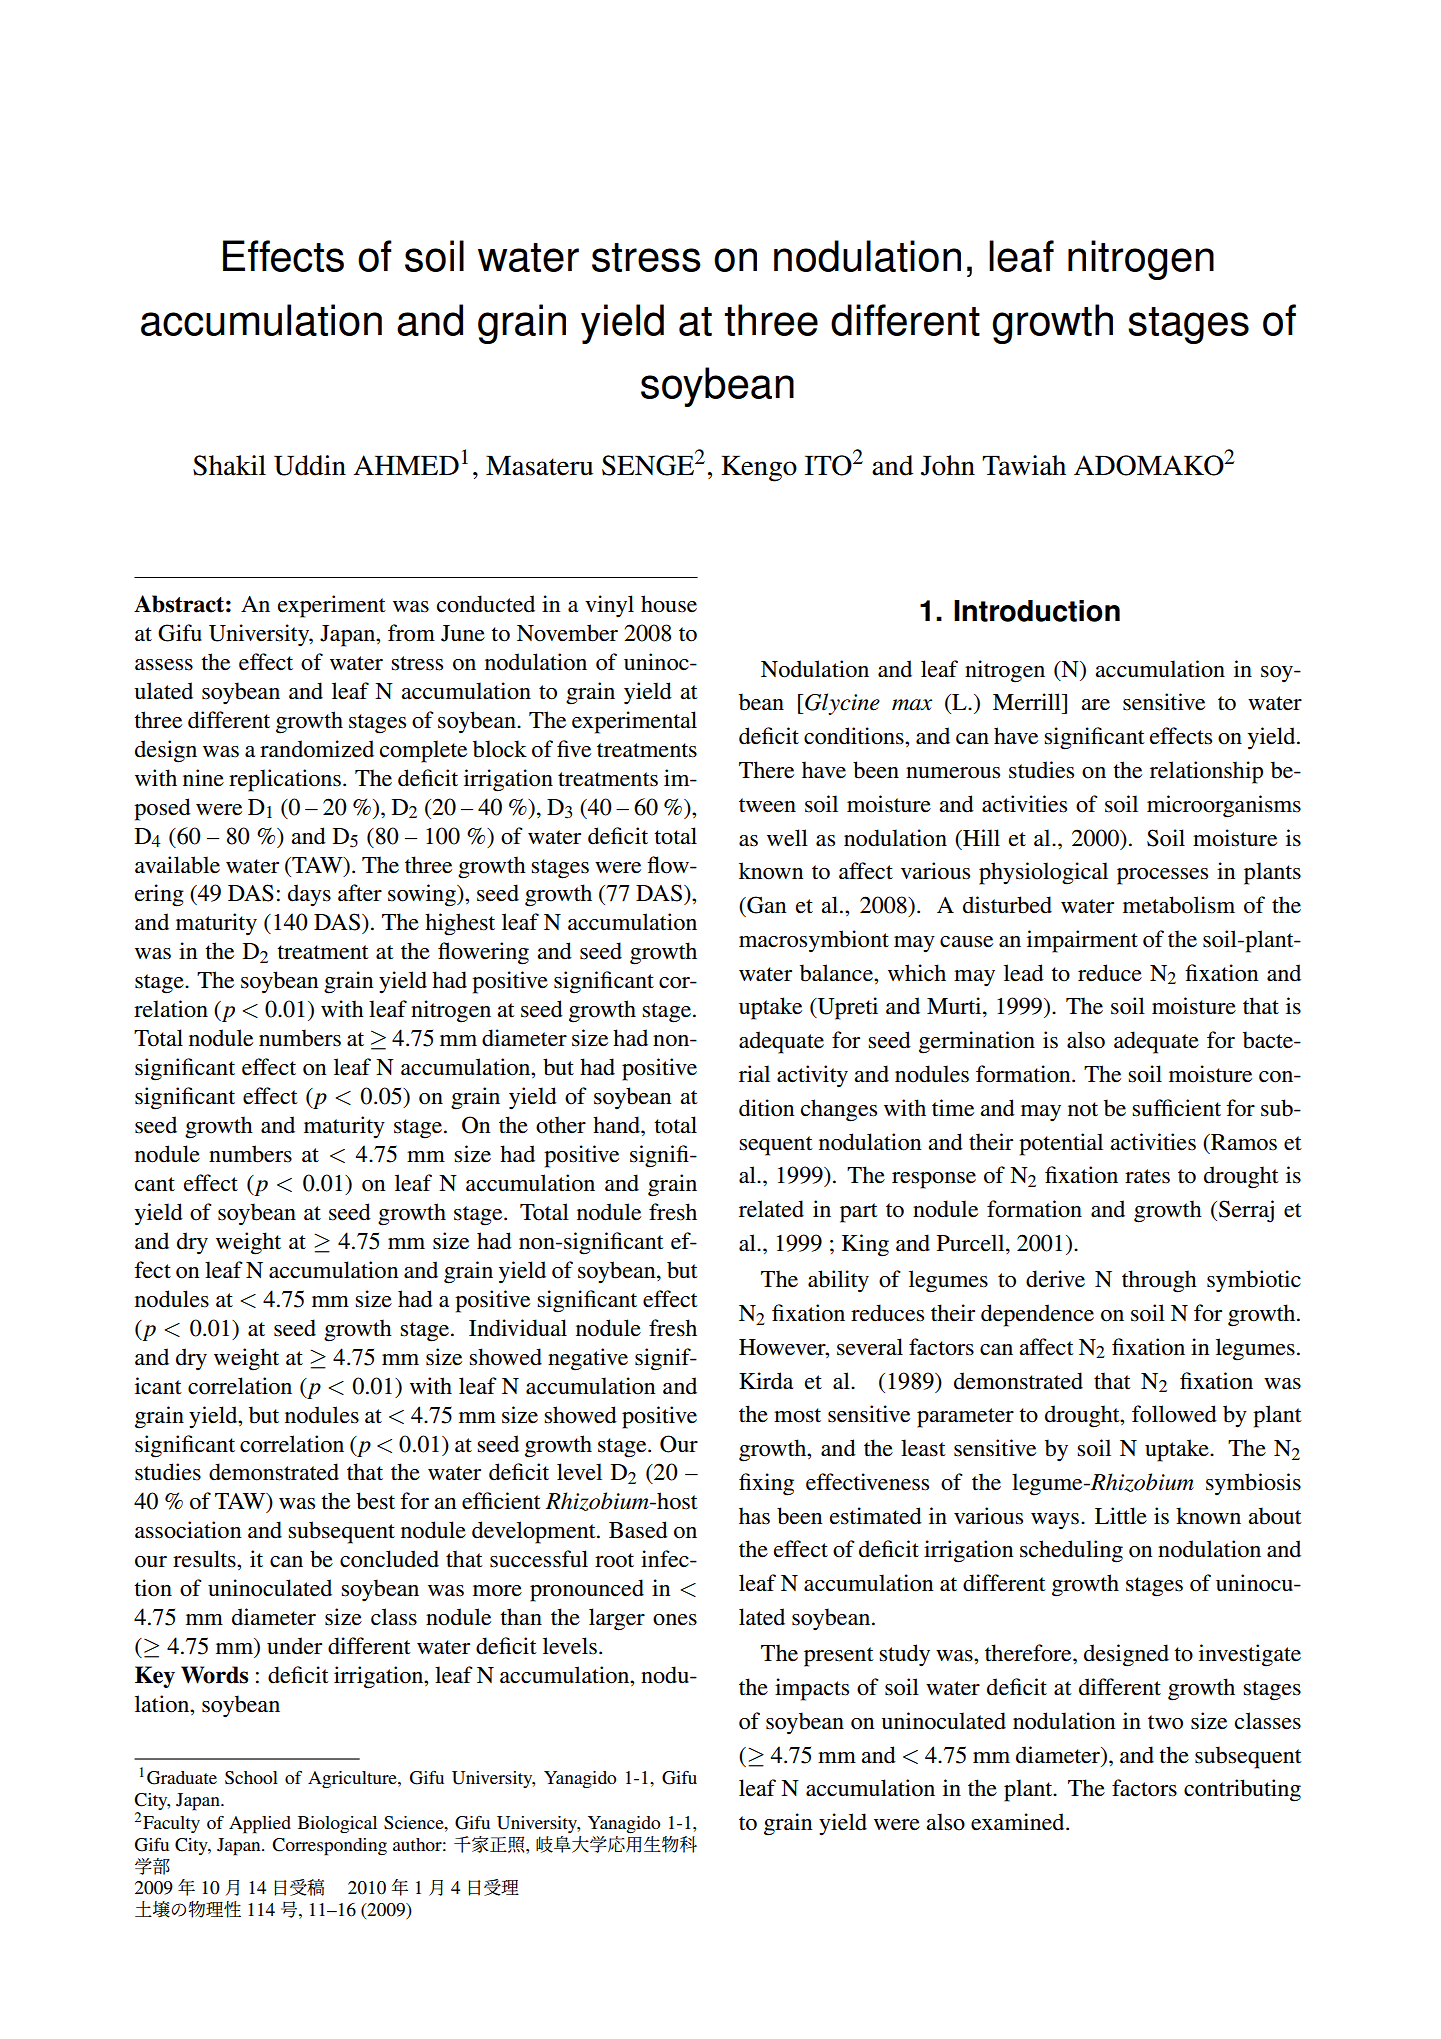 The height and width of the screenshot is (2039, 1441). I want to click on John, so click(948, 465).
